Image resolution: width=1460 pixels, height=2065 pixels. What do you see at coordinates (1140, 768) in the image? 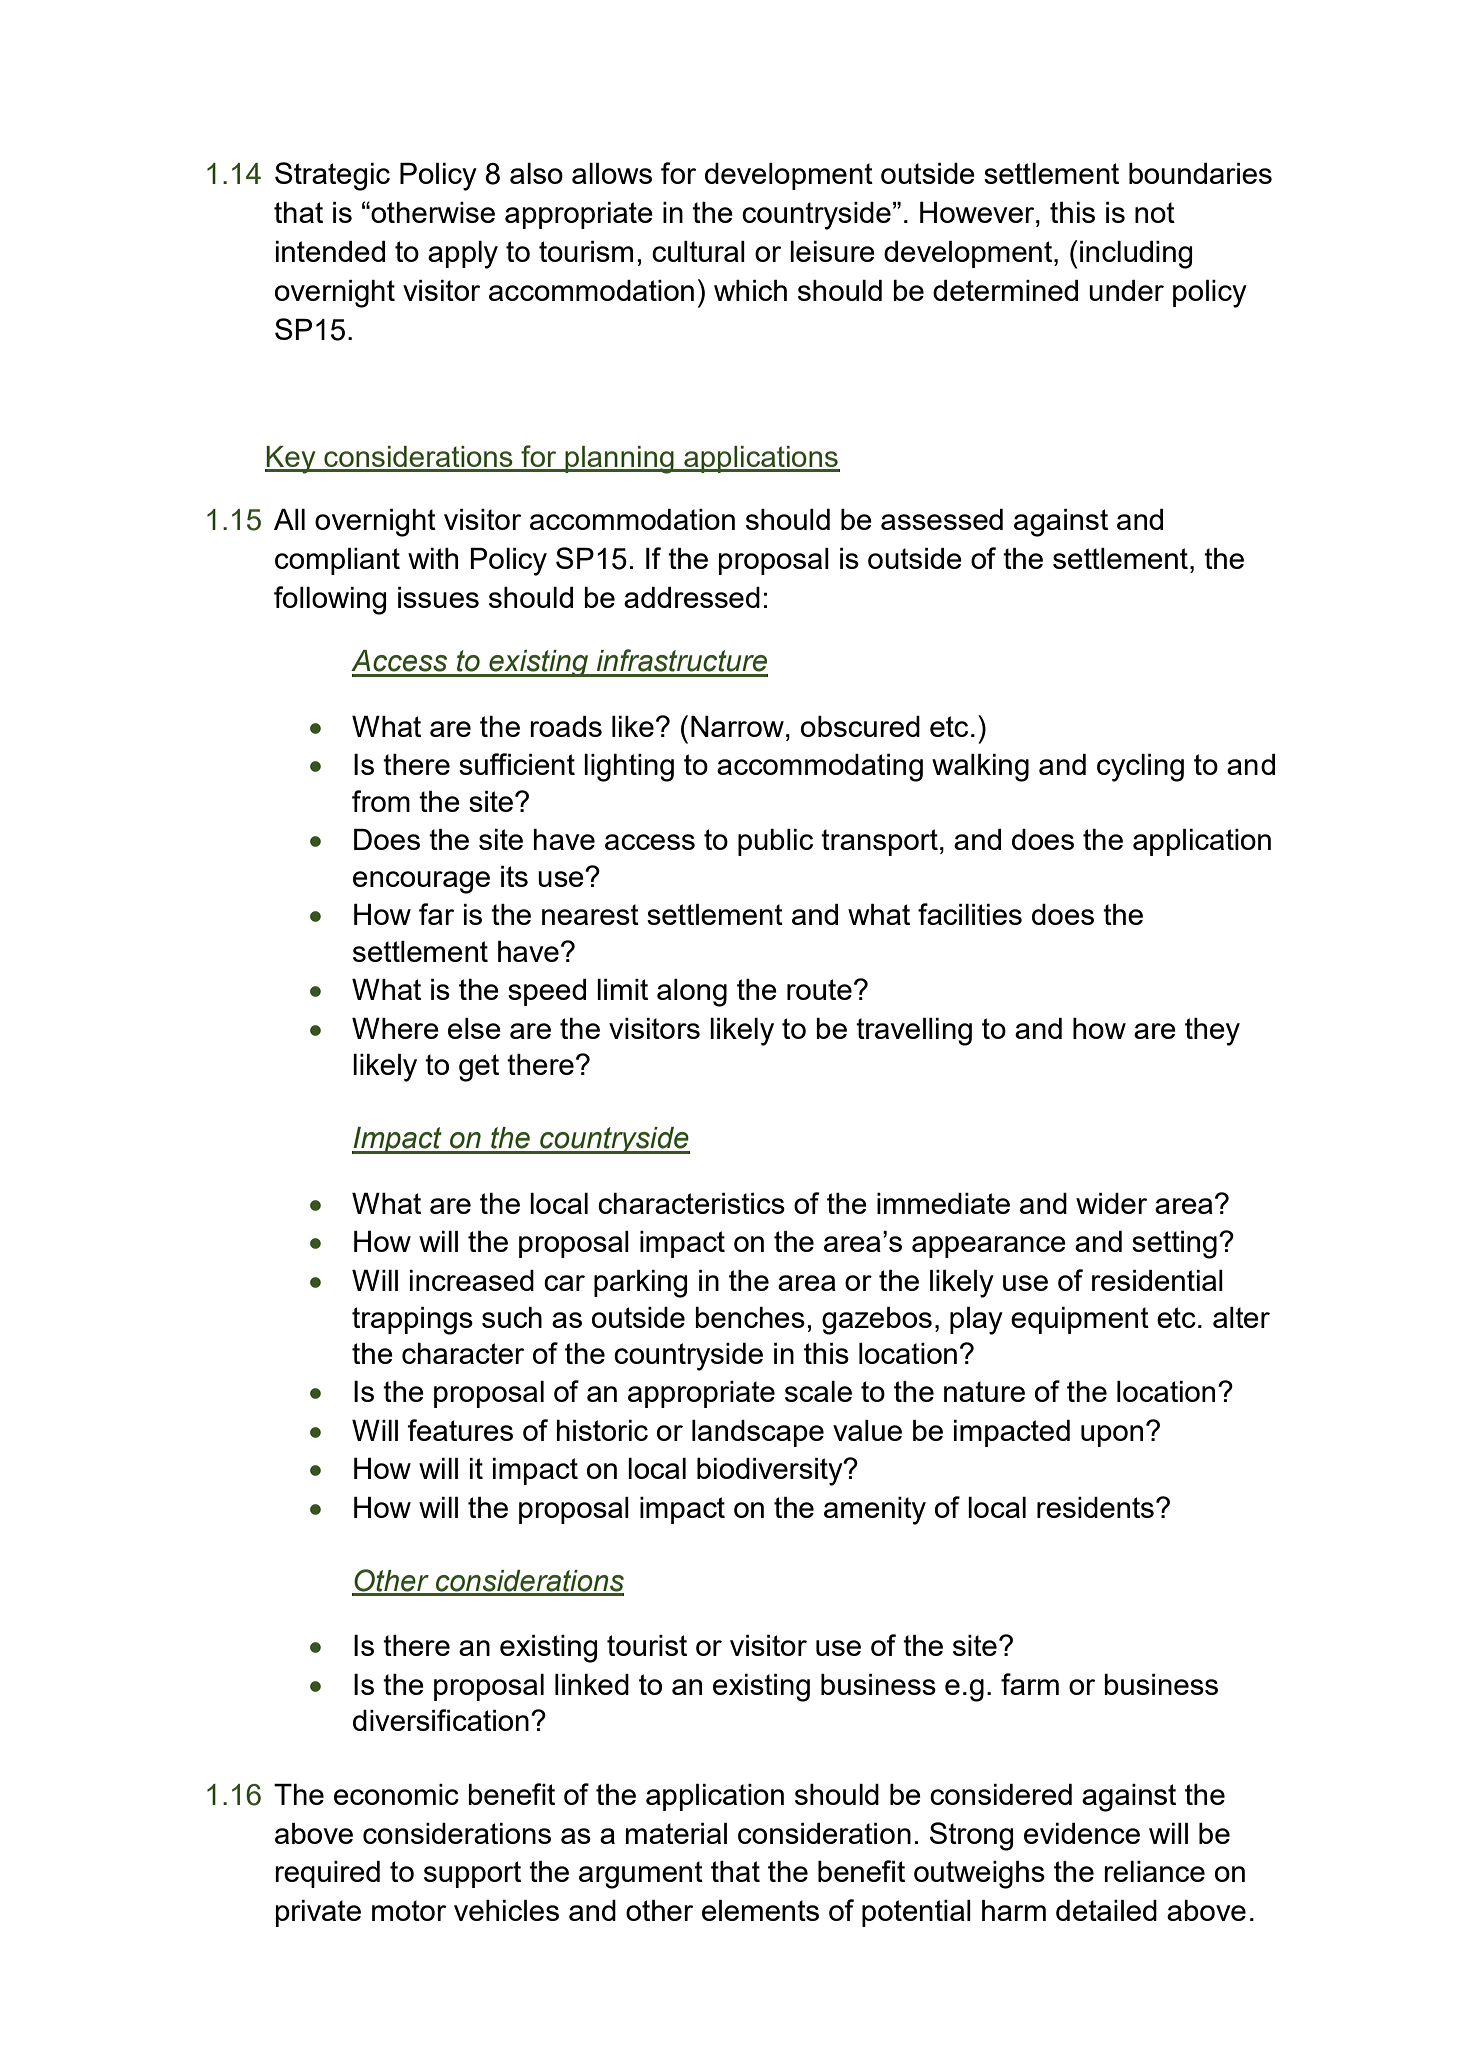
I see `cycling` at bounding box center [1140, 768].
